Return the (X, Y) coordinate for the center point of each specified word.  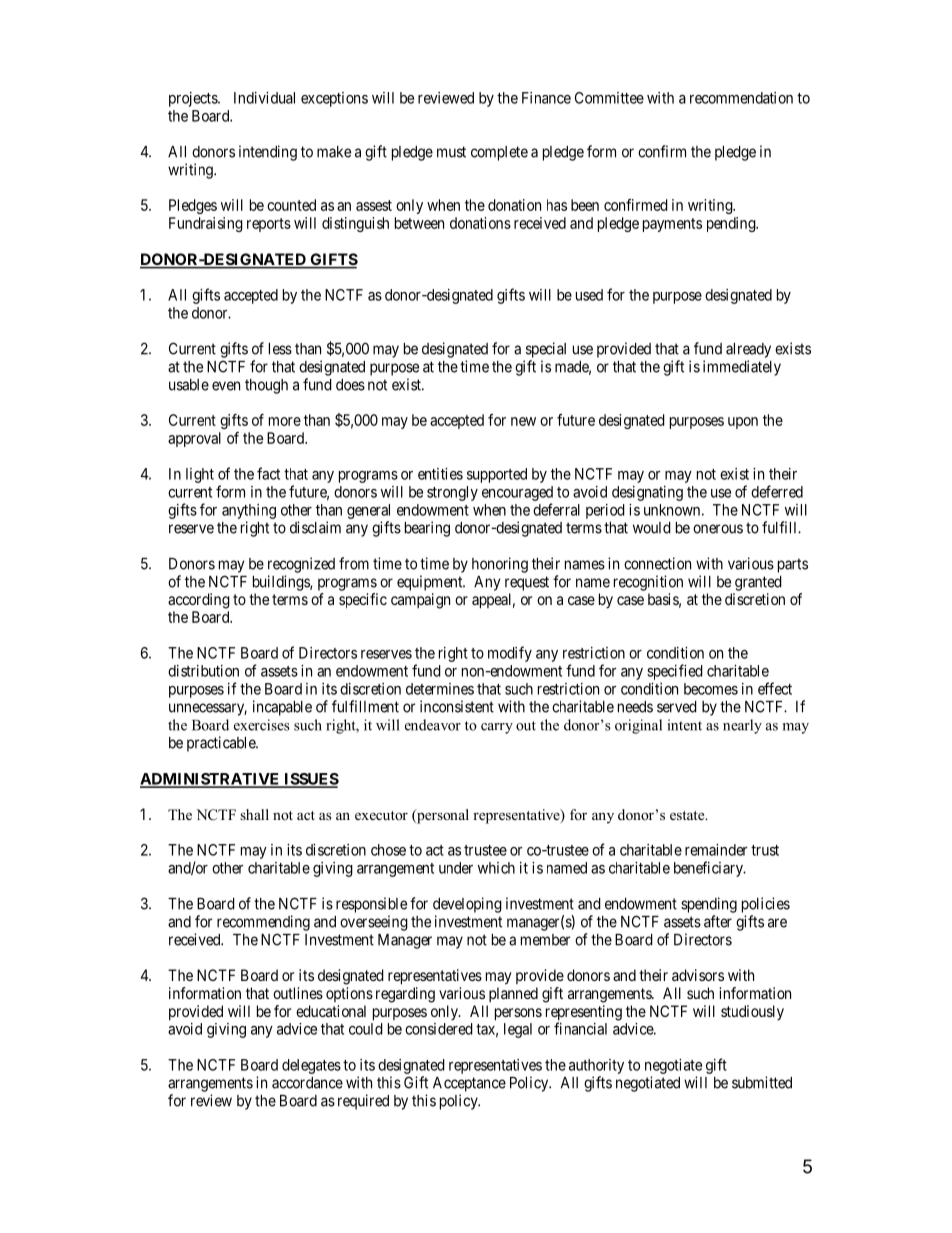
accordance (307, 1083)
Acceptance (469, 1084)
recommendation (741, 98)
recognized (301, 565)
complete (499, 153)
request (527, 583)
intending (268, 153)
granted (758, 583)
